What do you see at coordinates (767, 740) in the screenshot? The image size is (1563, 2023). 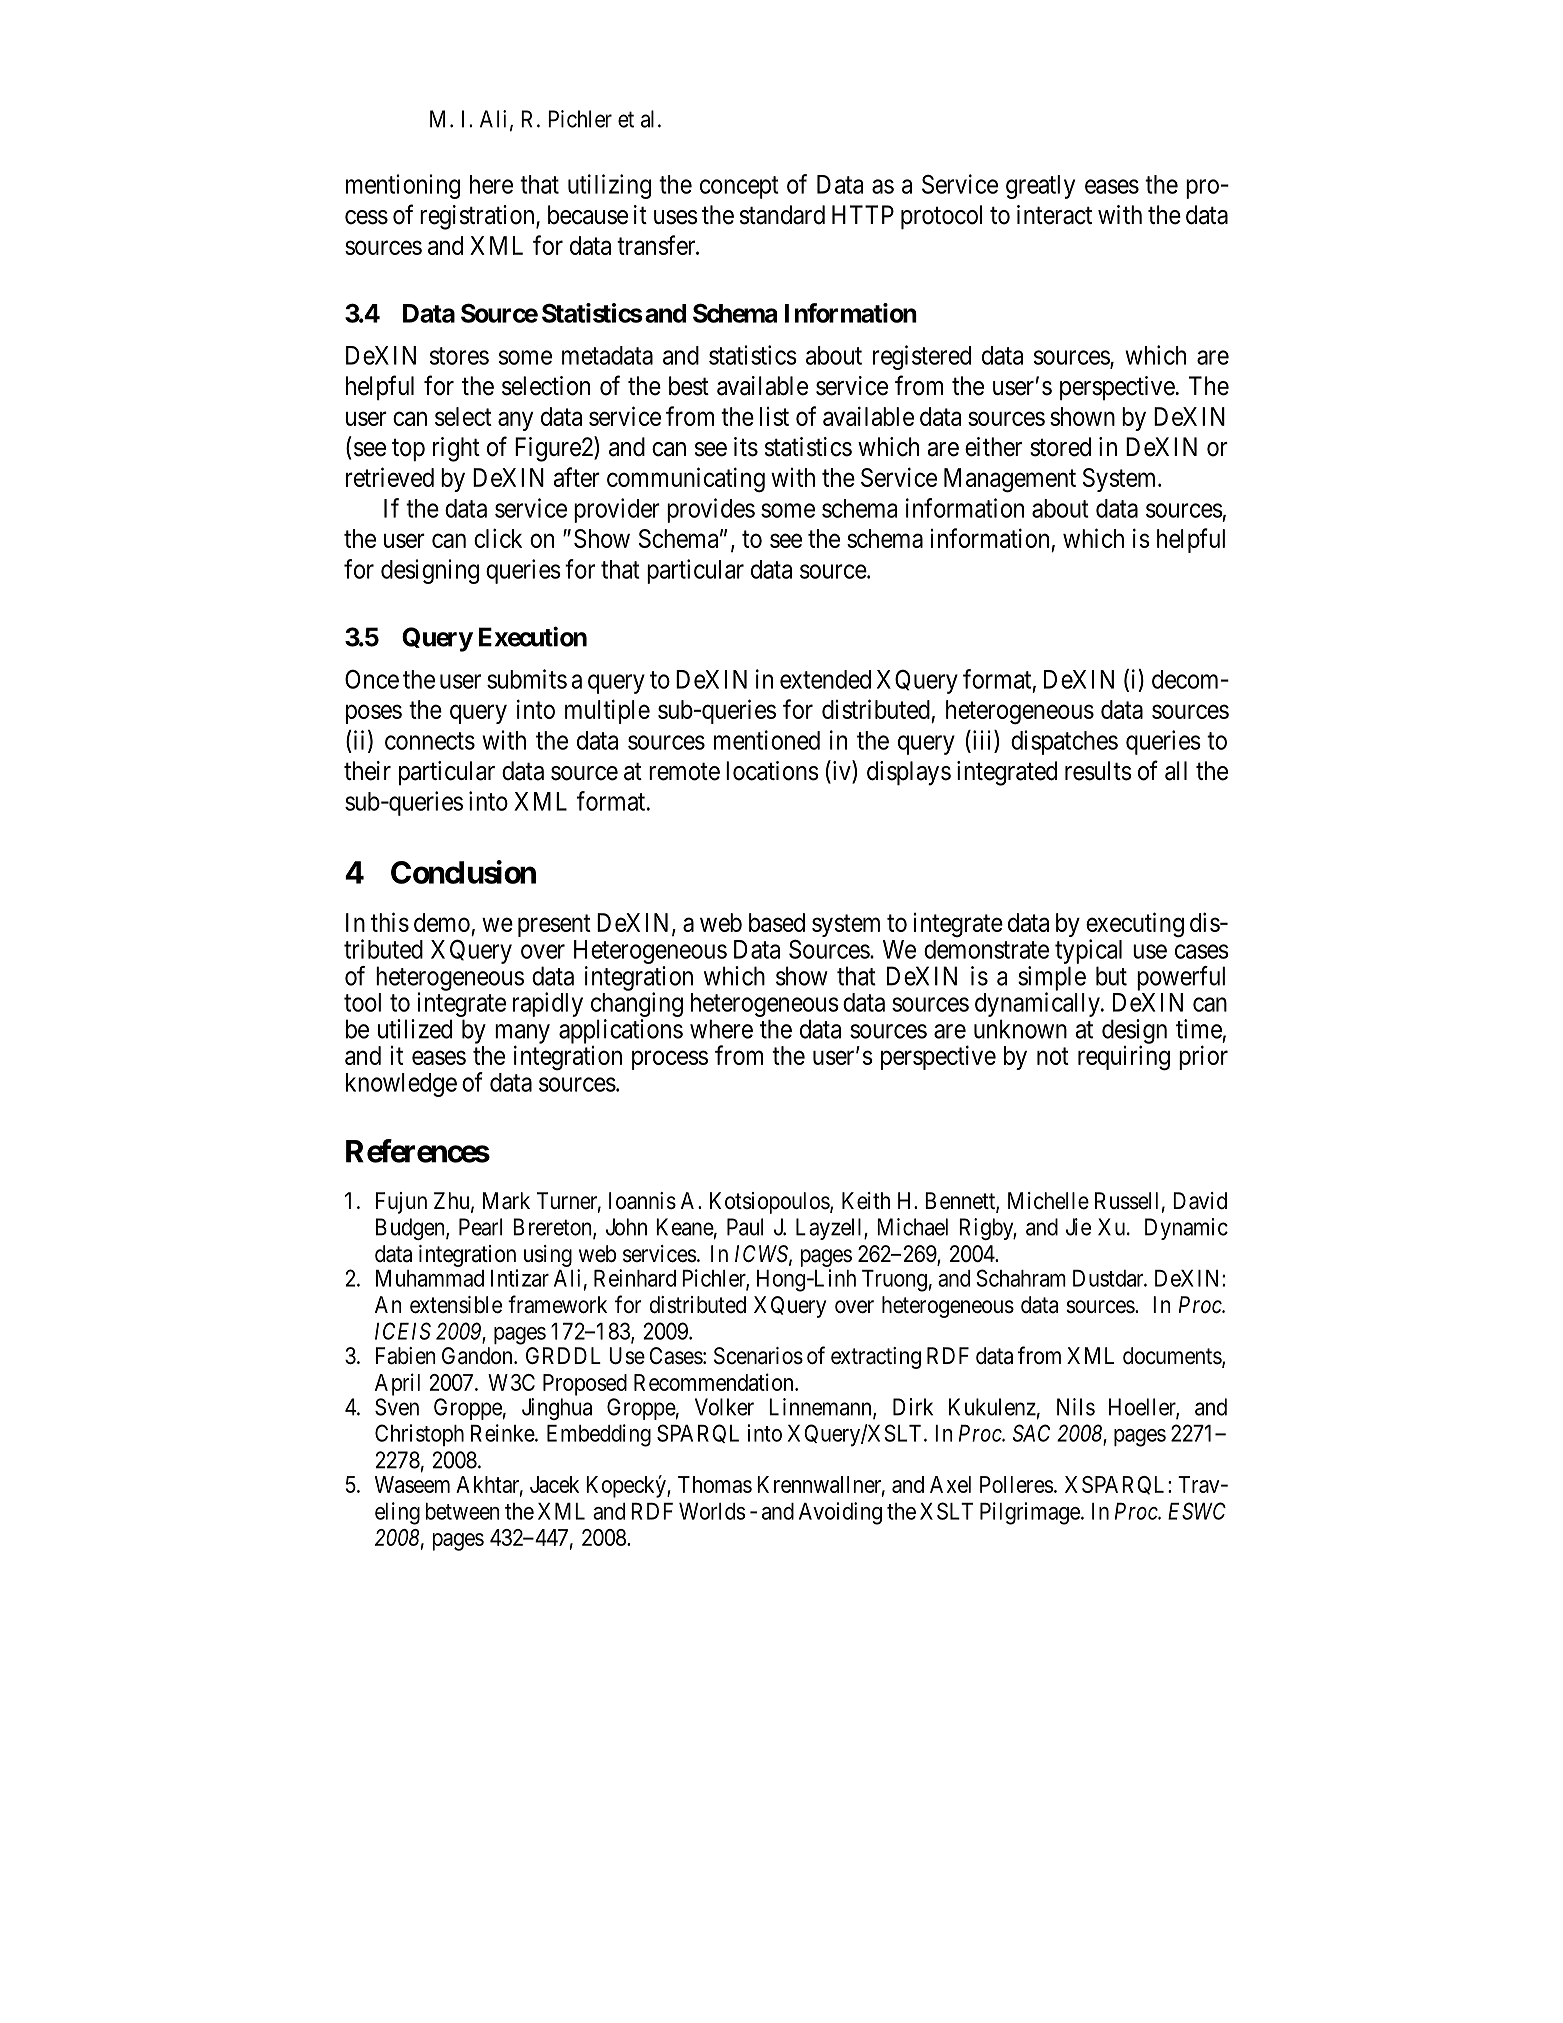 I see `mentioned` at bounding box center [767, 740].
